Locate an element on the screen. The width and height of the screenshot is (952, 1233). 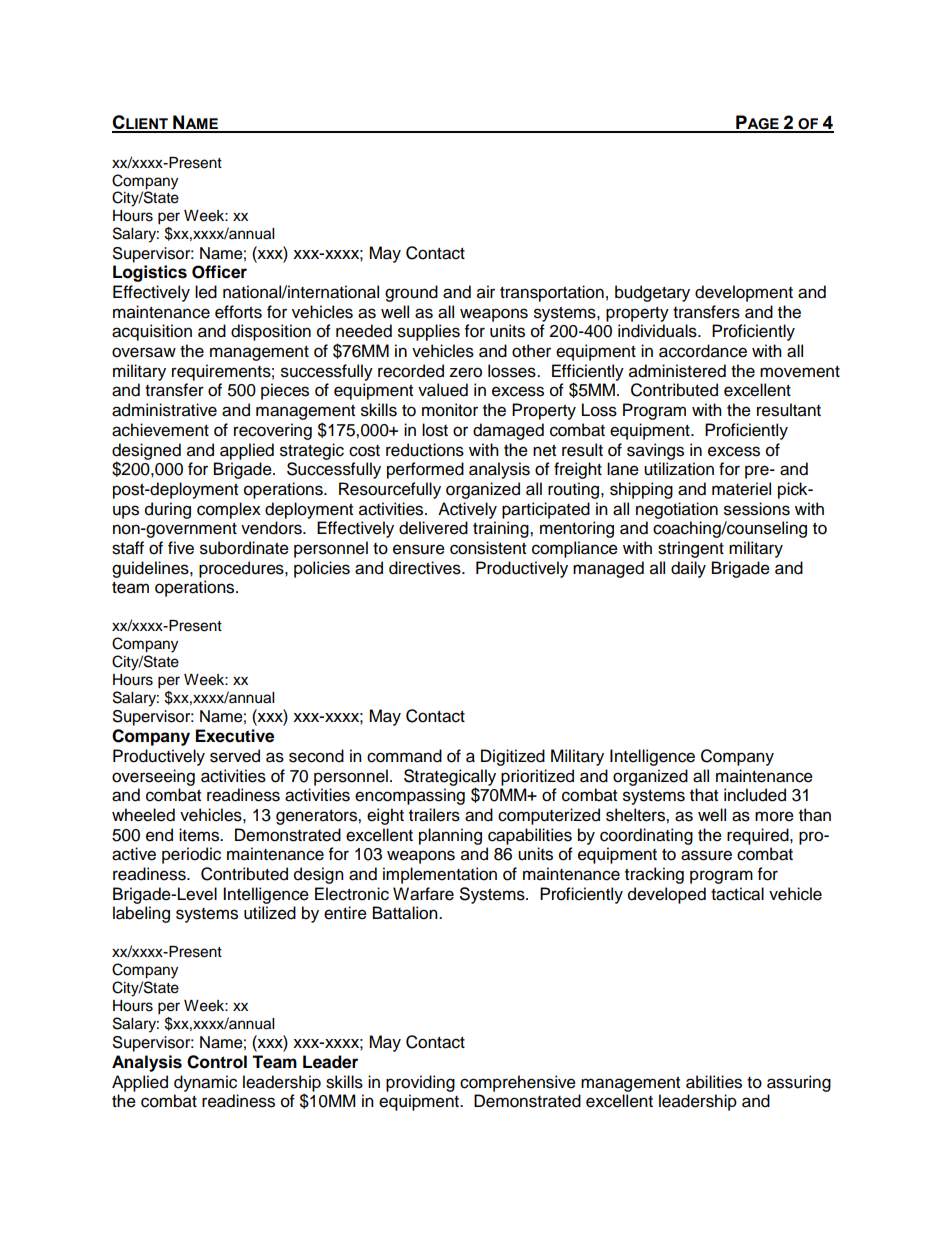
Digitized is located at coordinates (513, 757).
